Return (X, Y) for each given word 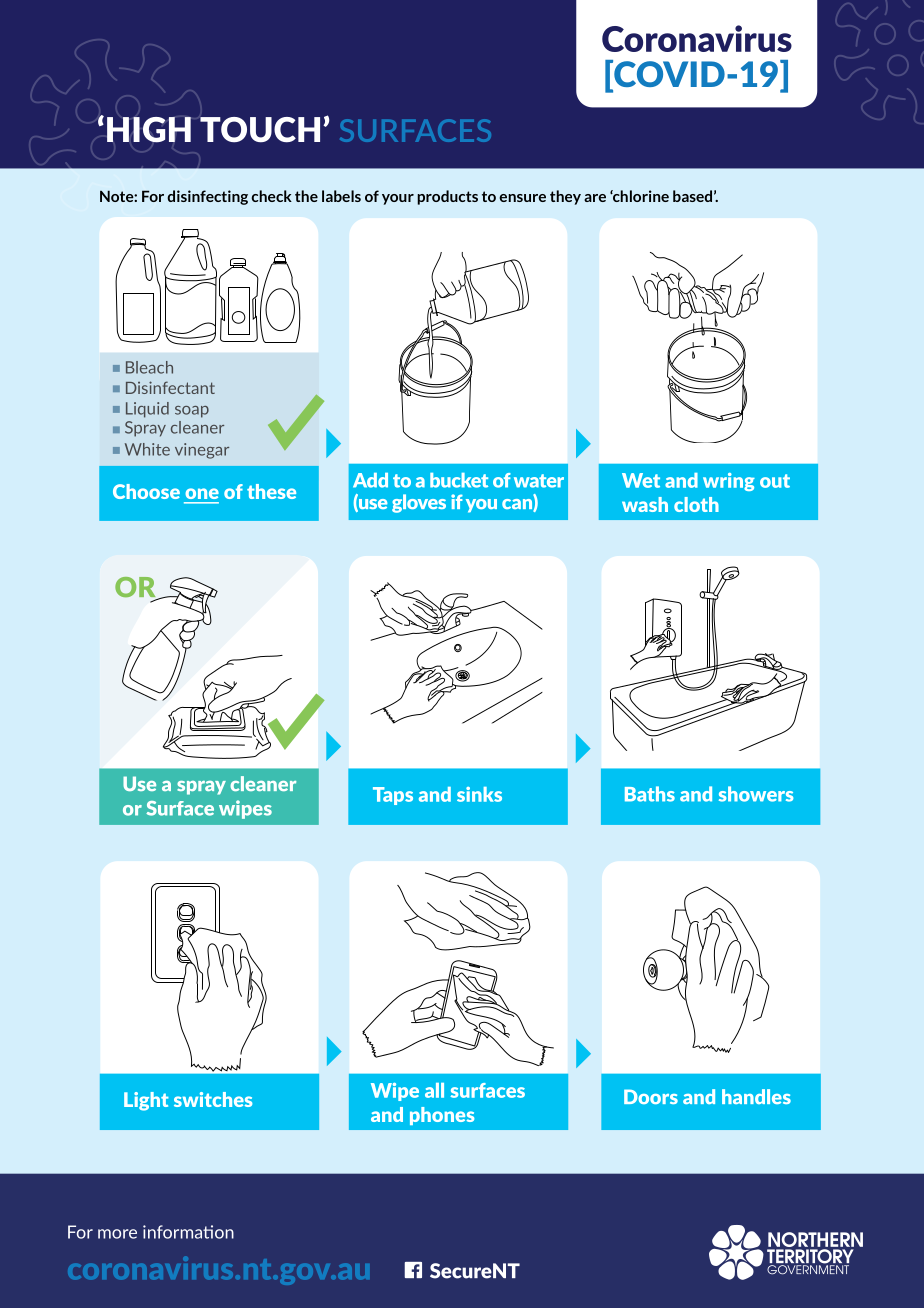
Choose (146, 491)
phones (442, 1116)
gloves (419, 503)
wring (729, 482)
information (188, 1232)
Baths (650, 794)
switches (213, 1099)
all (434, 1090)
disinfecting (207, 197)
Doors (651, 1096)
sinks (479, 794)
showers (756, 794)
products (447, 197)
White (147, 449)
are (595, 198)
